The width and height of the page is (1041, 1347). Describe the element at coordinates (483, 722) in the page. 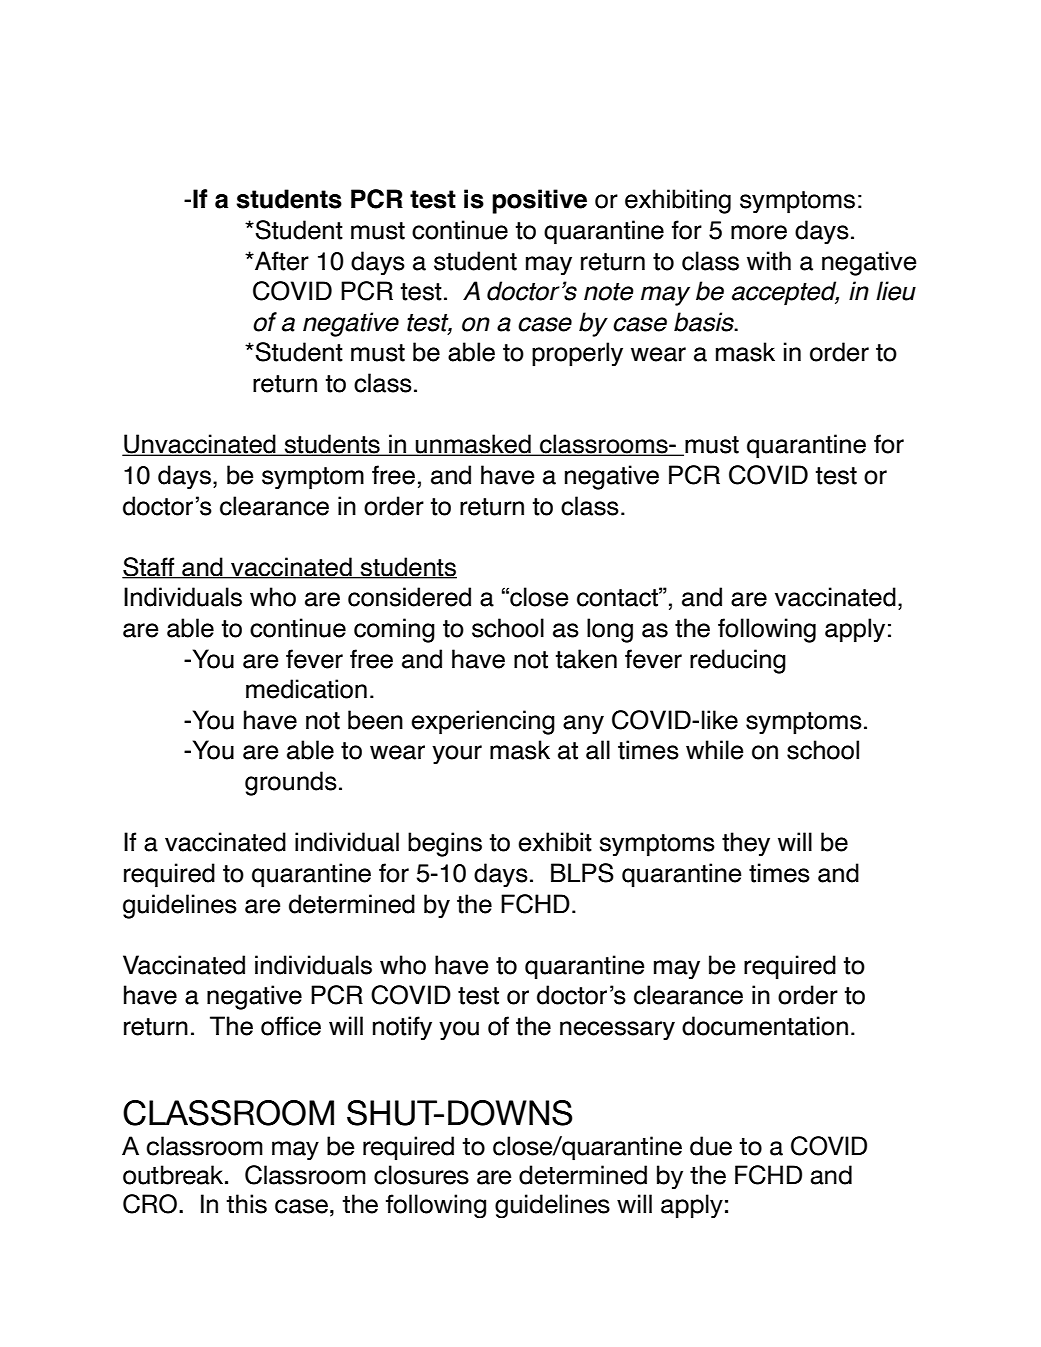

I see `experiencing` at that location.
